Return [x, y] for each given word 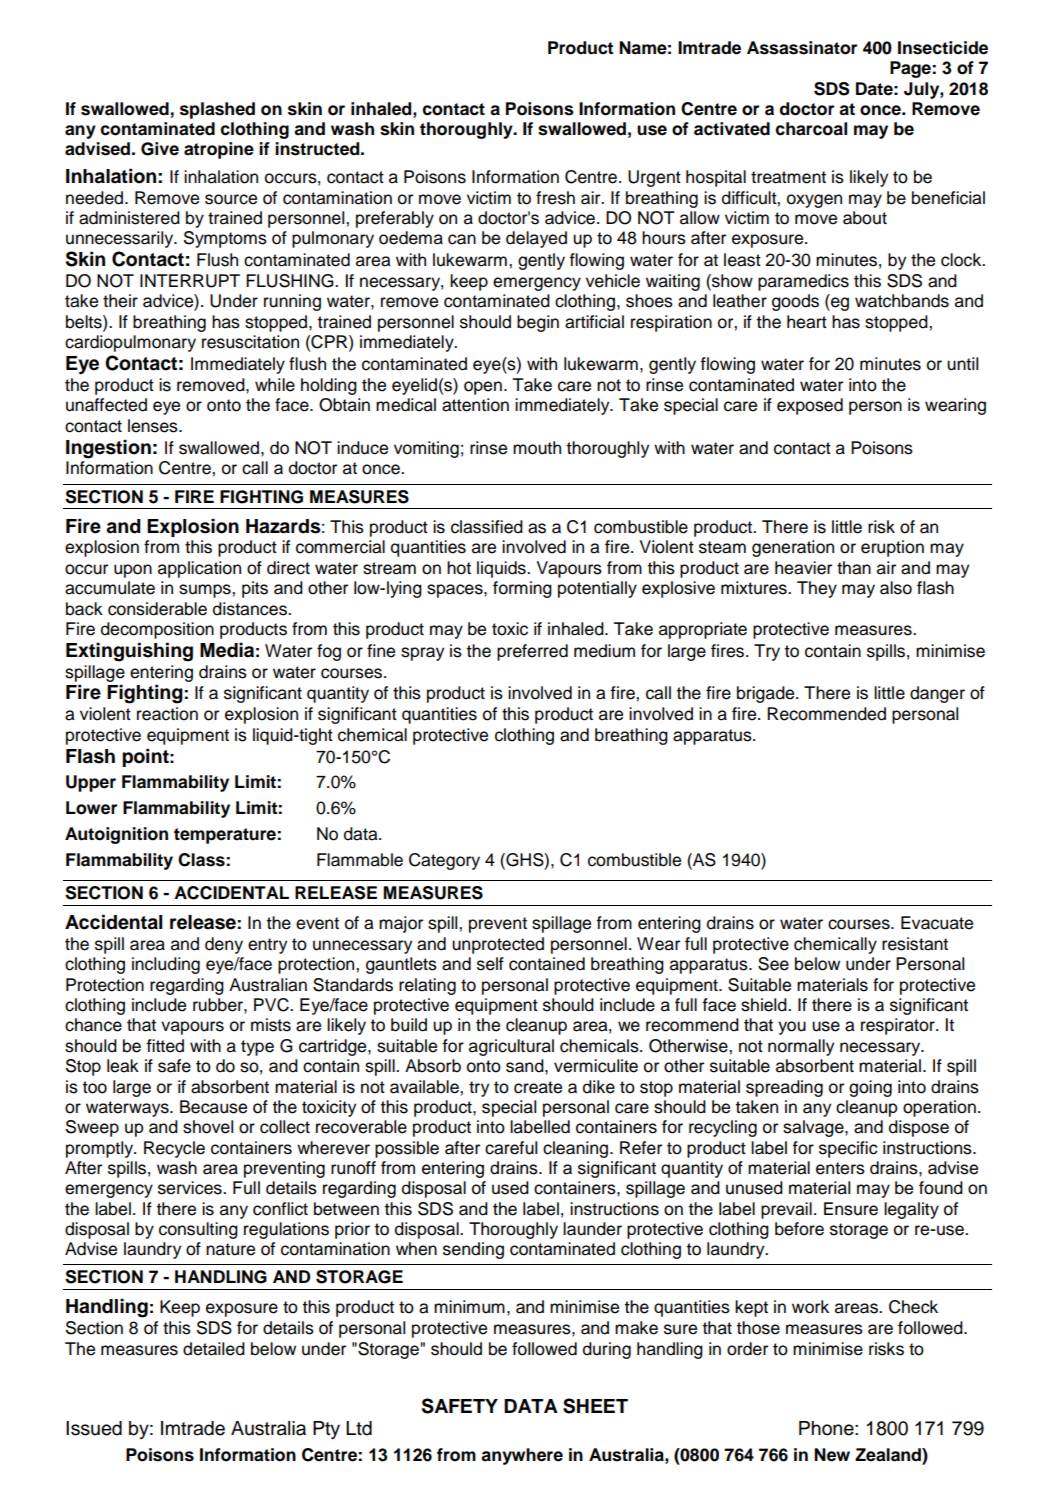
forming [522, 589]
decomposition [157, 630]
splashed [217, 110]
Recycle [174, 1149]
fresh [555, 198]
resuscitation [250, 342]
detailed [214, 1349]
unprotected [498, 945]
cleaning [577, 1149]
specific [848, 1149]
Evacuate [937, 923]
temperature [225, 836]
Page [910, 69]
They [817, 589]
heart [807, 322]
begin [538, 323]
